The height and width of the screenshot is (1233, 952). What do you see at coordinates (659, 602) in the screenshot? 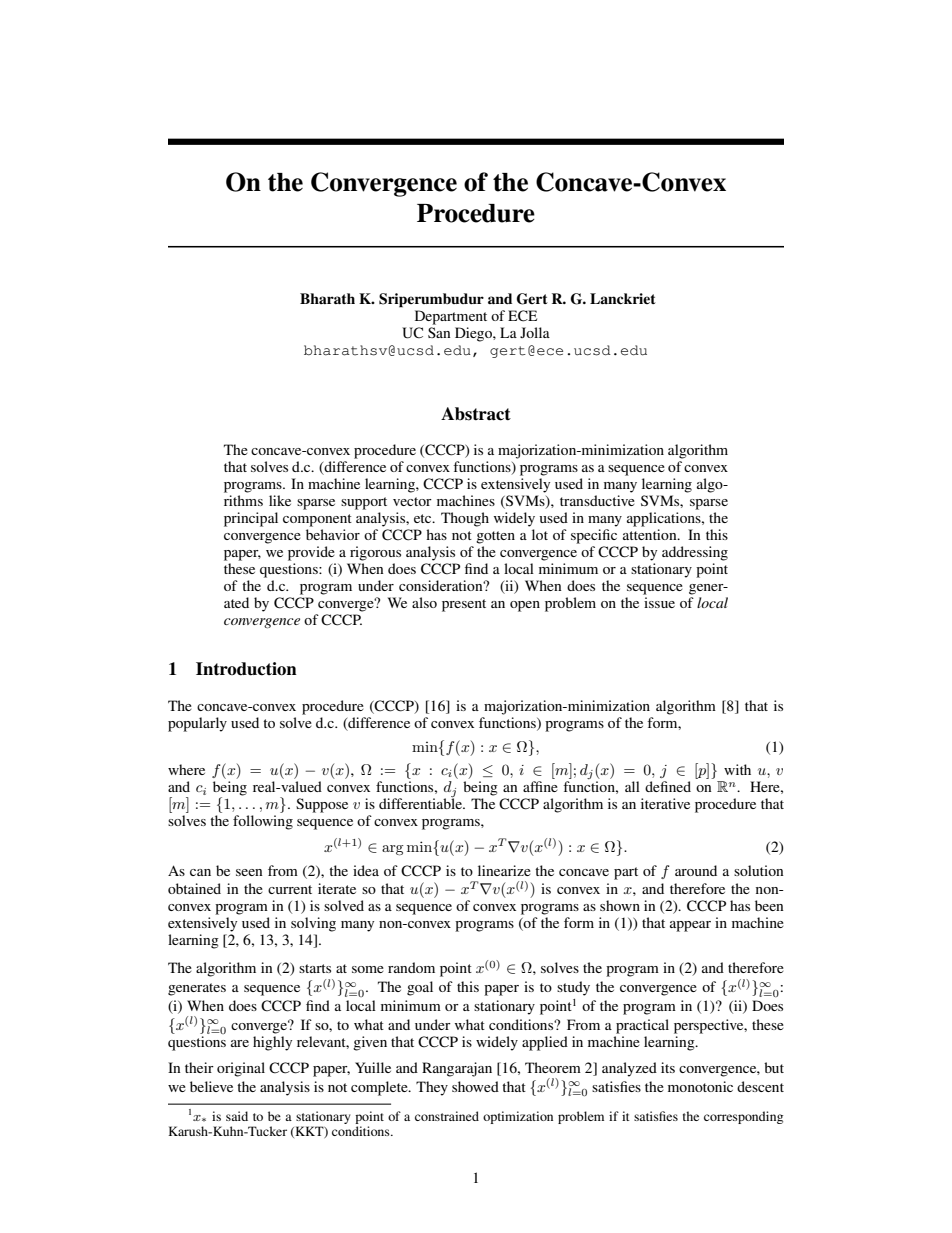
I see `issue` at bounding box center [659, 602].
